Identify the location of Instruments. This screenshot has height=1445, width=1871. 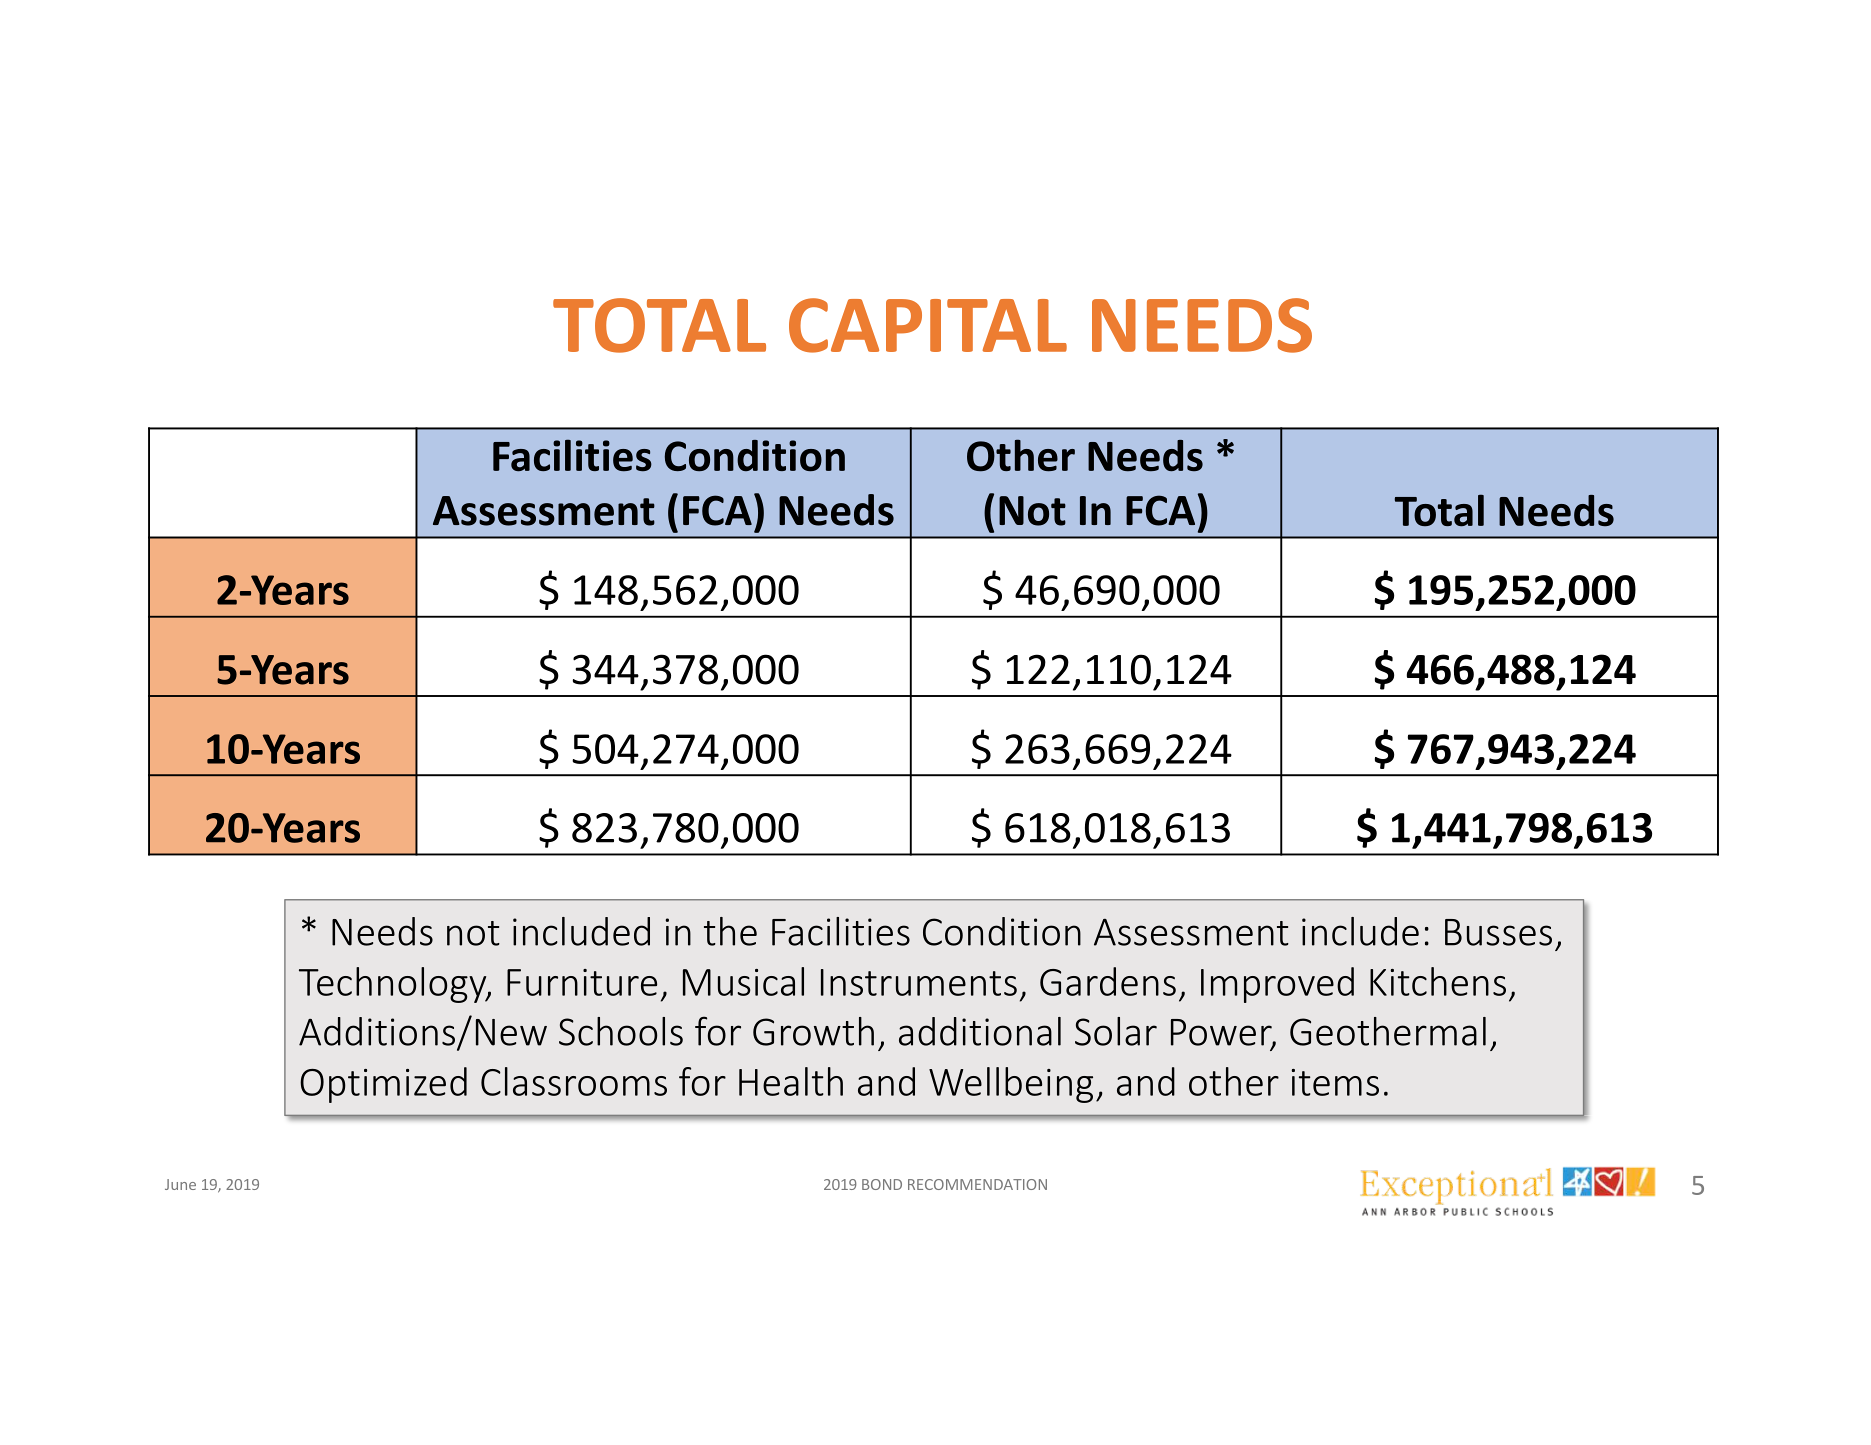
(919, 982).
